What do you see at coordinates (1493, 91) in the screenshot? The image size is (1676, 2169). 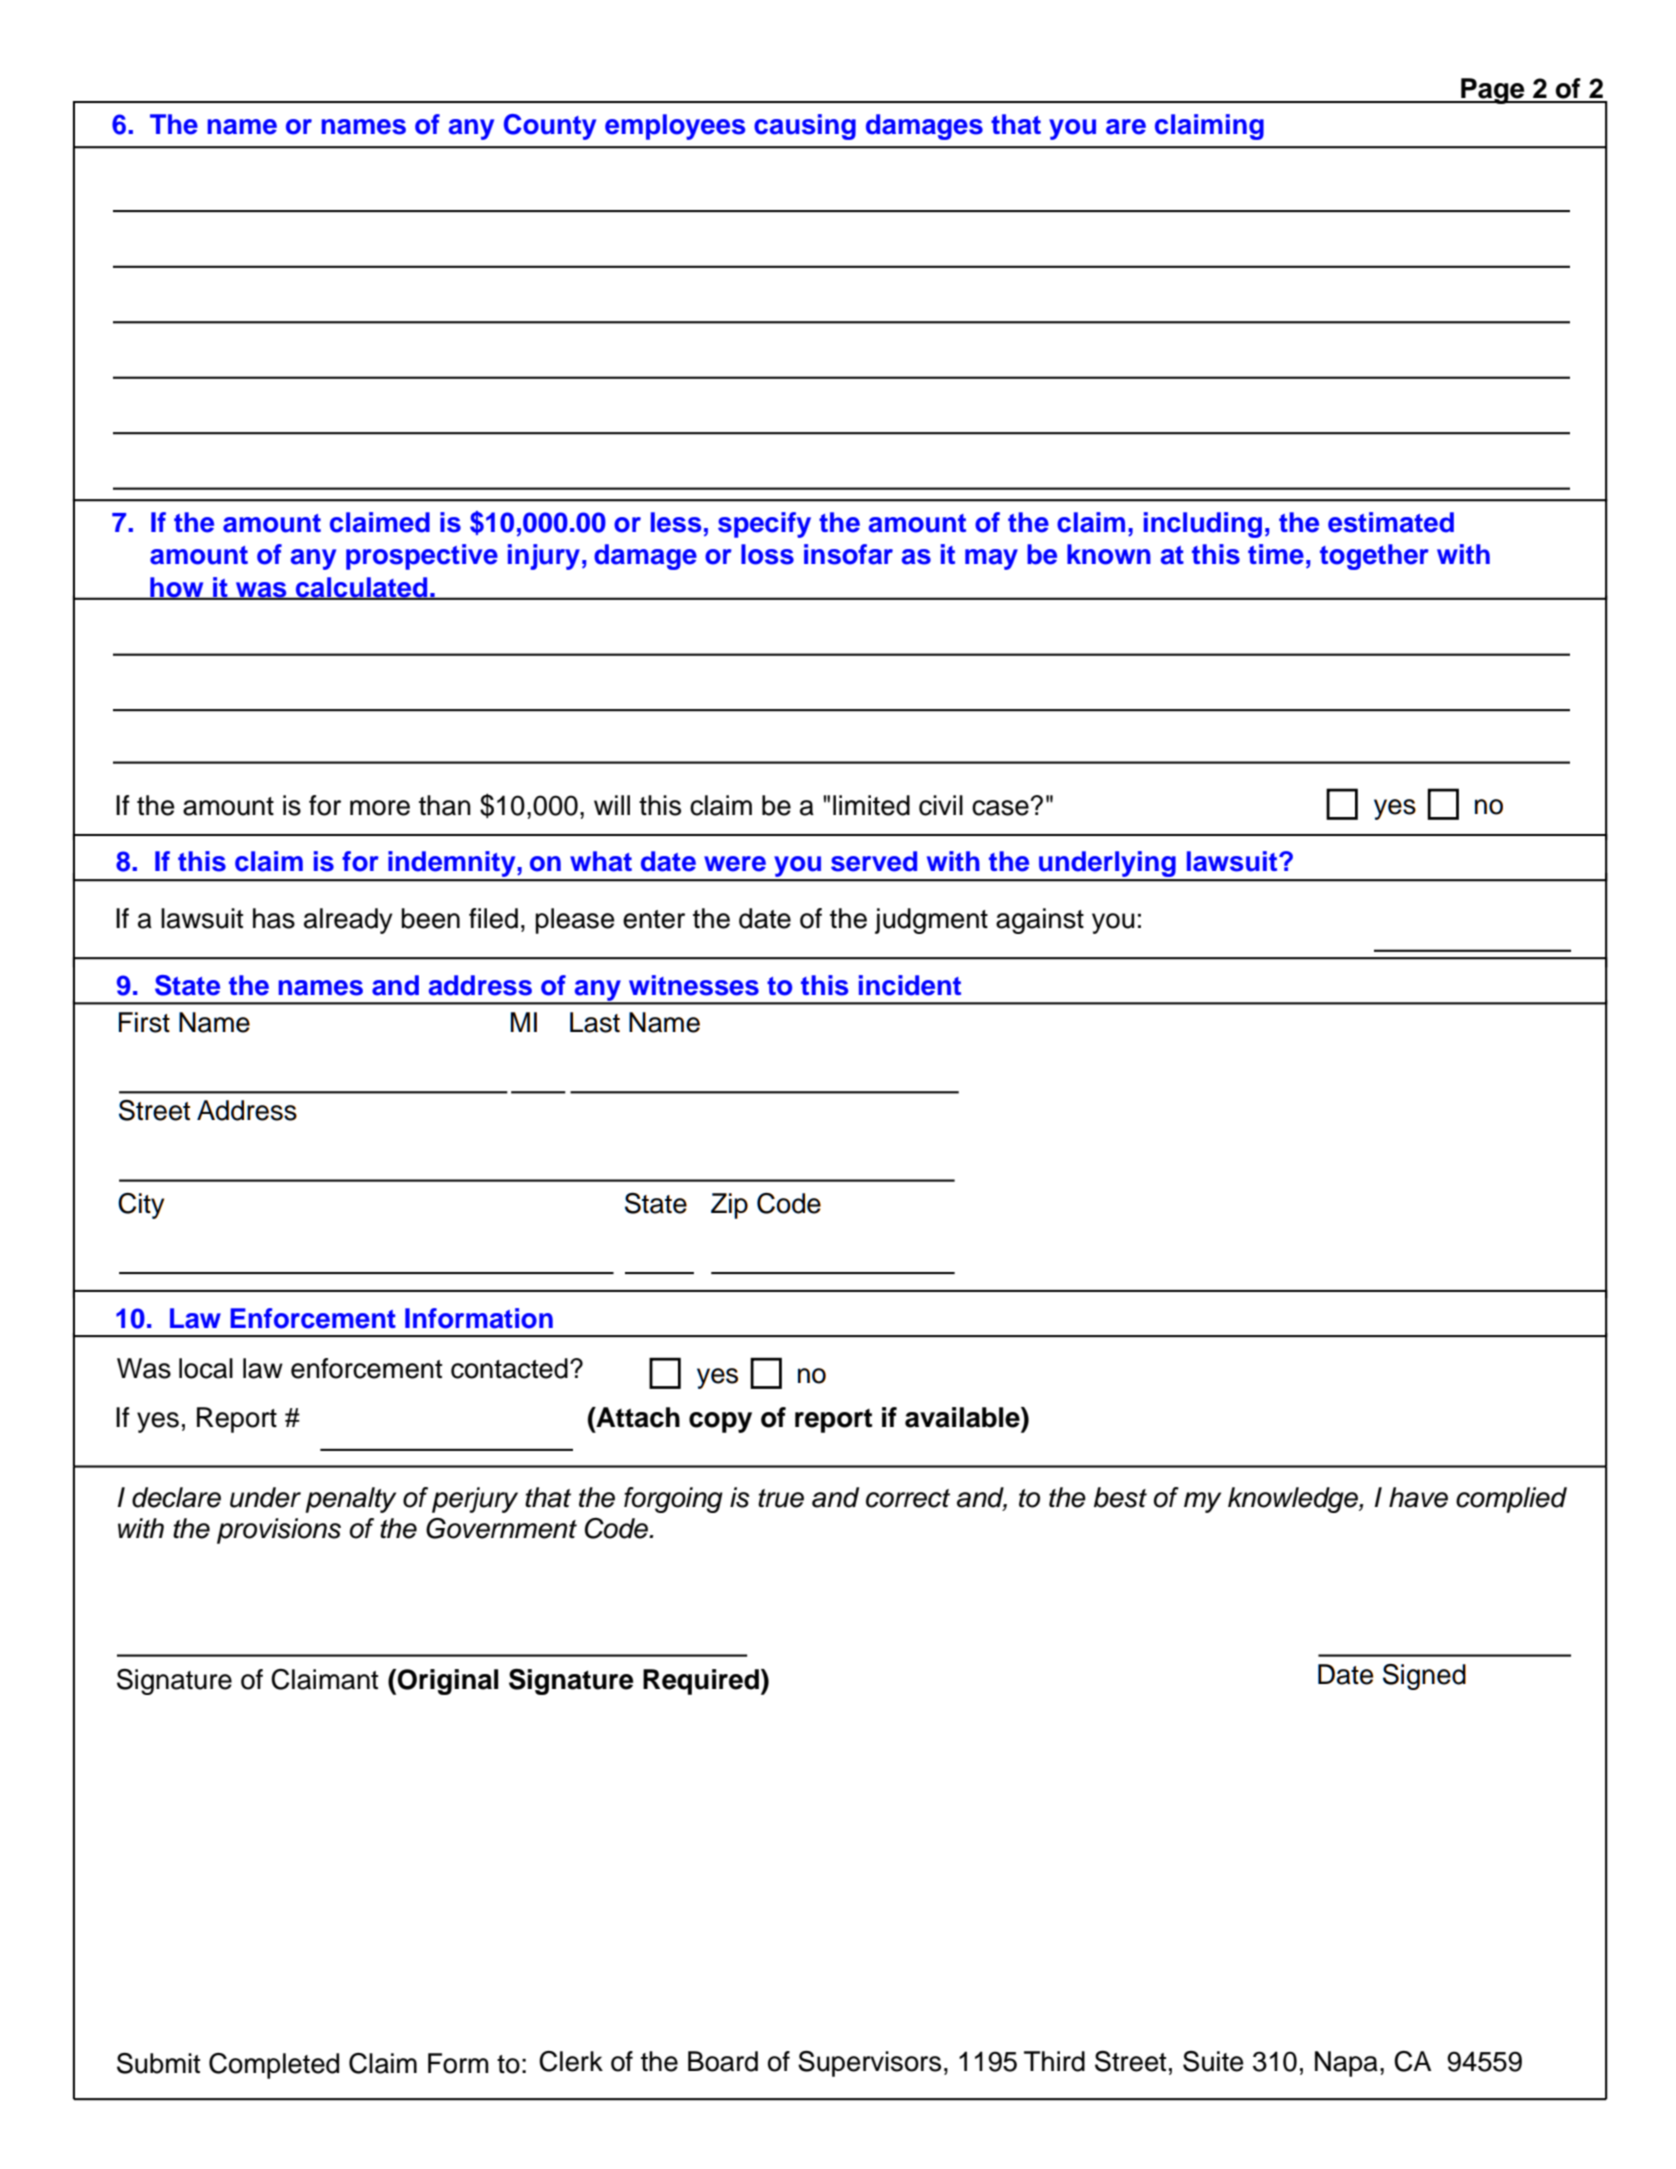 I see `Page` at bounding box center [1493, 91].
